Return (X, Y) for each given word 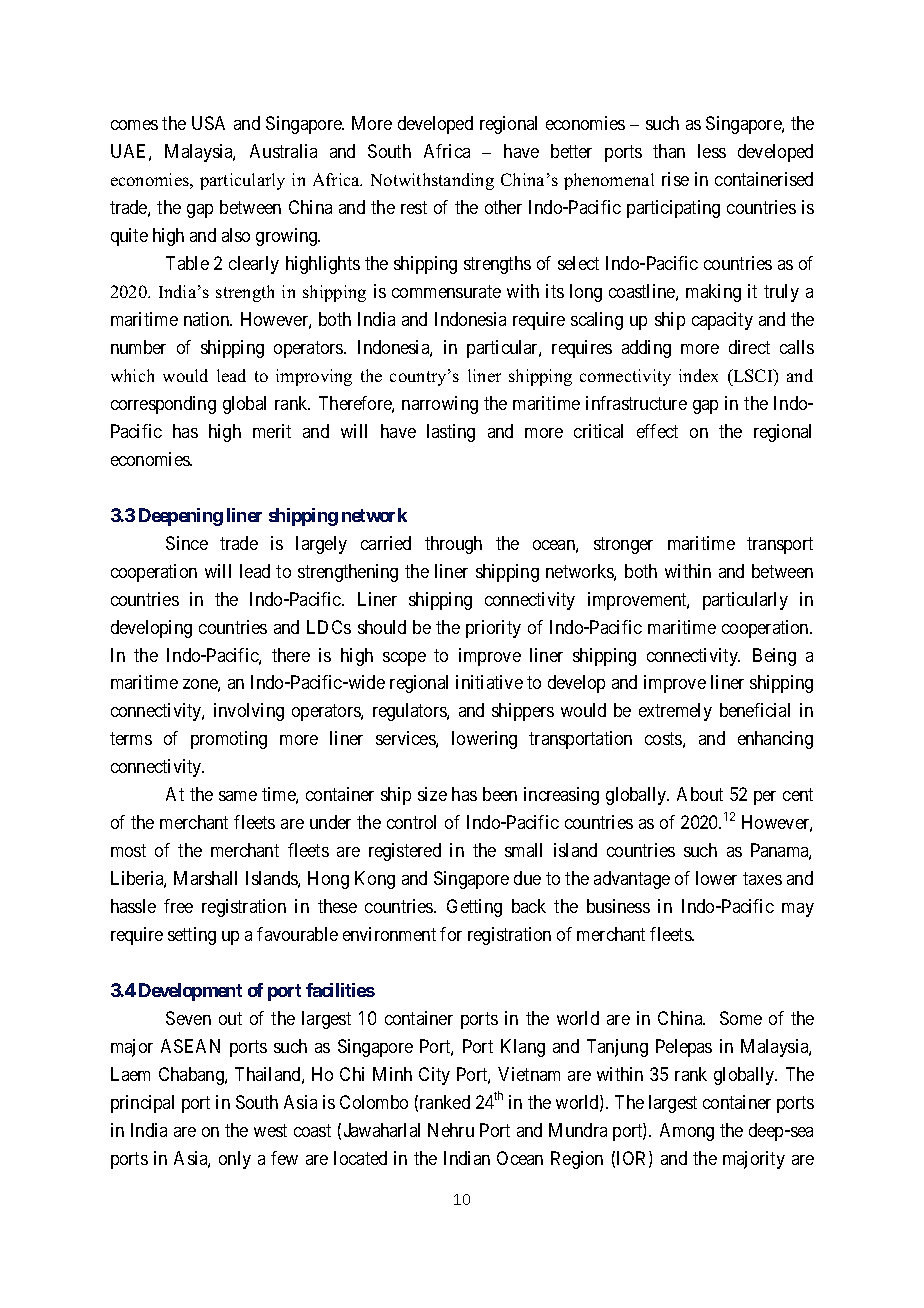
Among (687, 1132)
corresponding (163, 405)
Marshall (205, 878)
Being (774, 657)
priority (493, 629)
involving (249, 712)
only (235, 1160)
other (503, 207)
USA (208, 123)
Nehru (451, 1130)
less (712, 151)
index (698, 375)
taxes (762, 878)
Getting (474, 908)
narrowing (440, 405)
